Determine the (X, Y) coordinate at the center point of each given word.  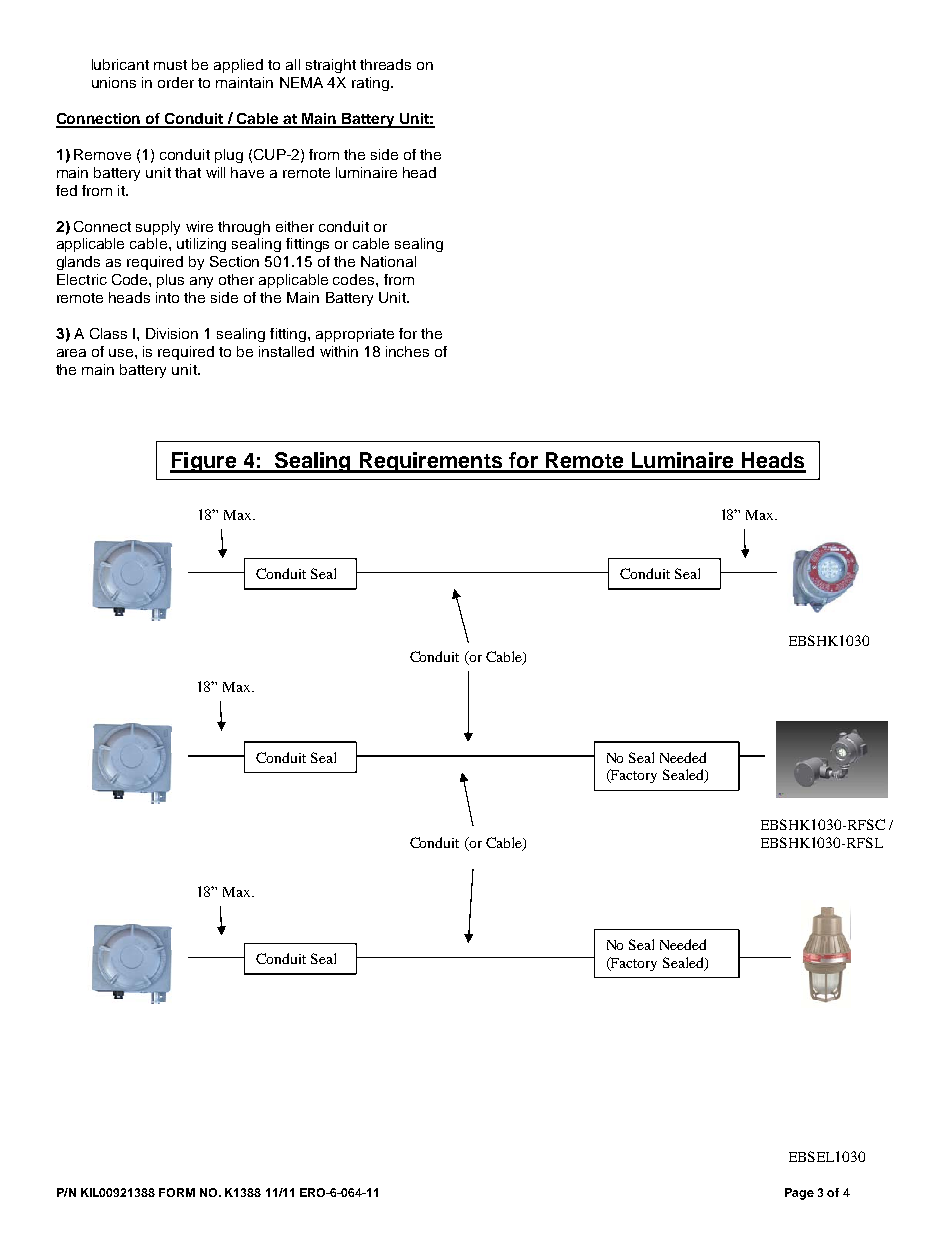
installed (286, 351)
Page (799, 1194)
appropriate (355, 335)
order (176, 82)
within (339, 351)
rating (372, 84)
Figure (204, 462)
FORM (177, 1192)
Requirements (431, 462)
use (122, 353)
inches (407, 351)
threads (385, 64)
